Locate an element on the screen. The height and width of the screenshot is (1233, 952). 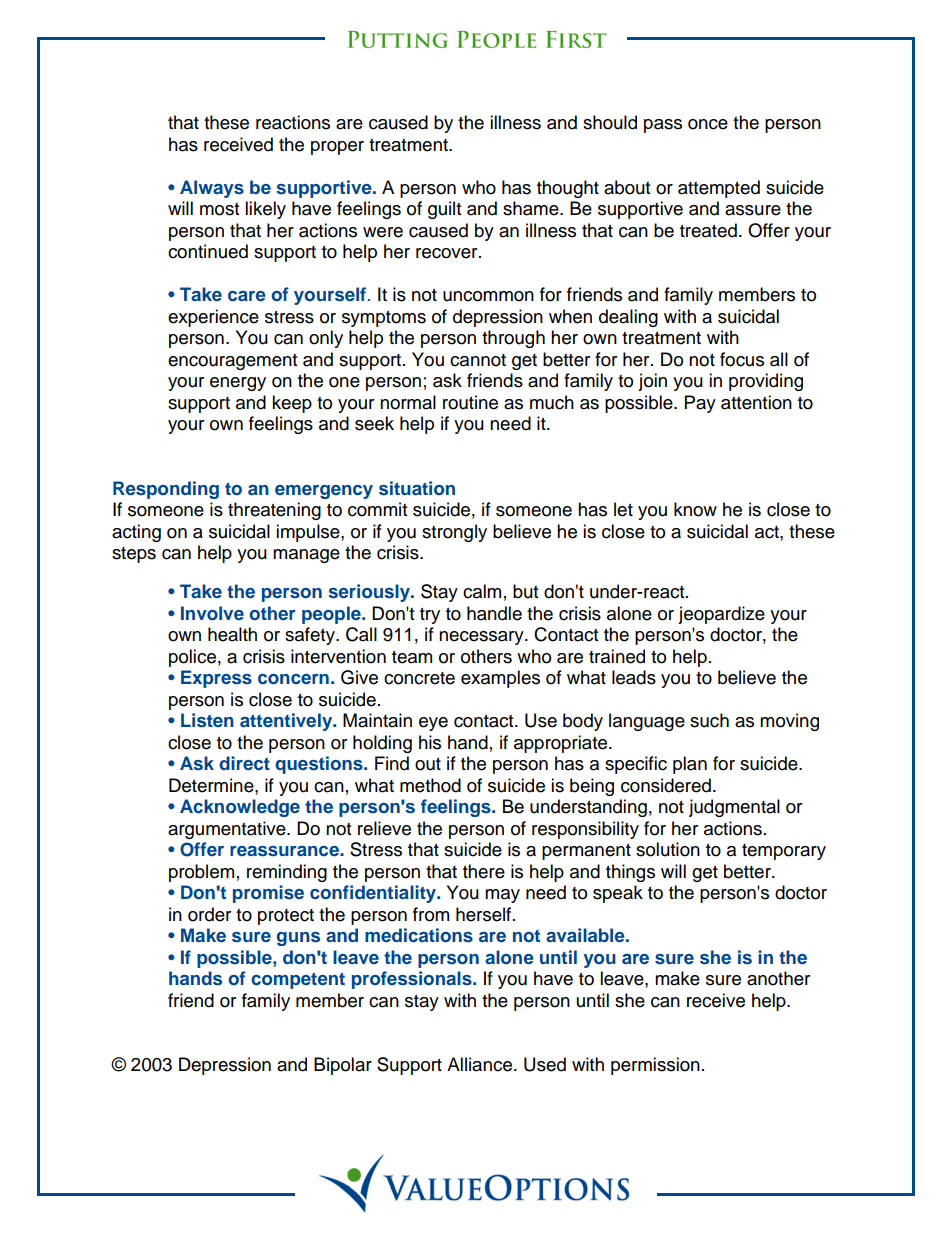
problem is located at coordinates (201, 873).
